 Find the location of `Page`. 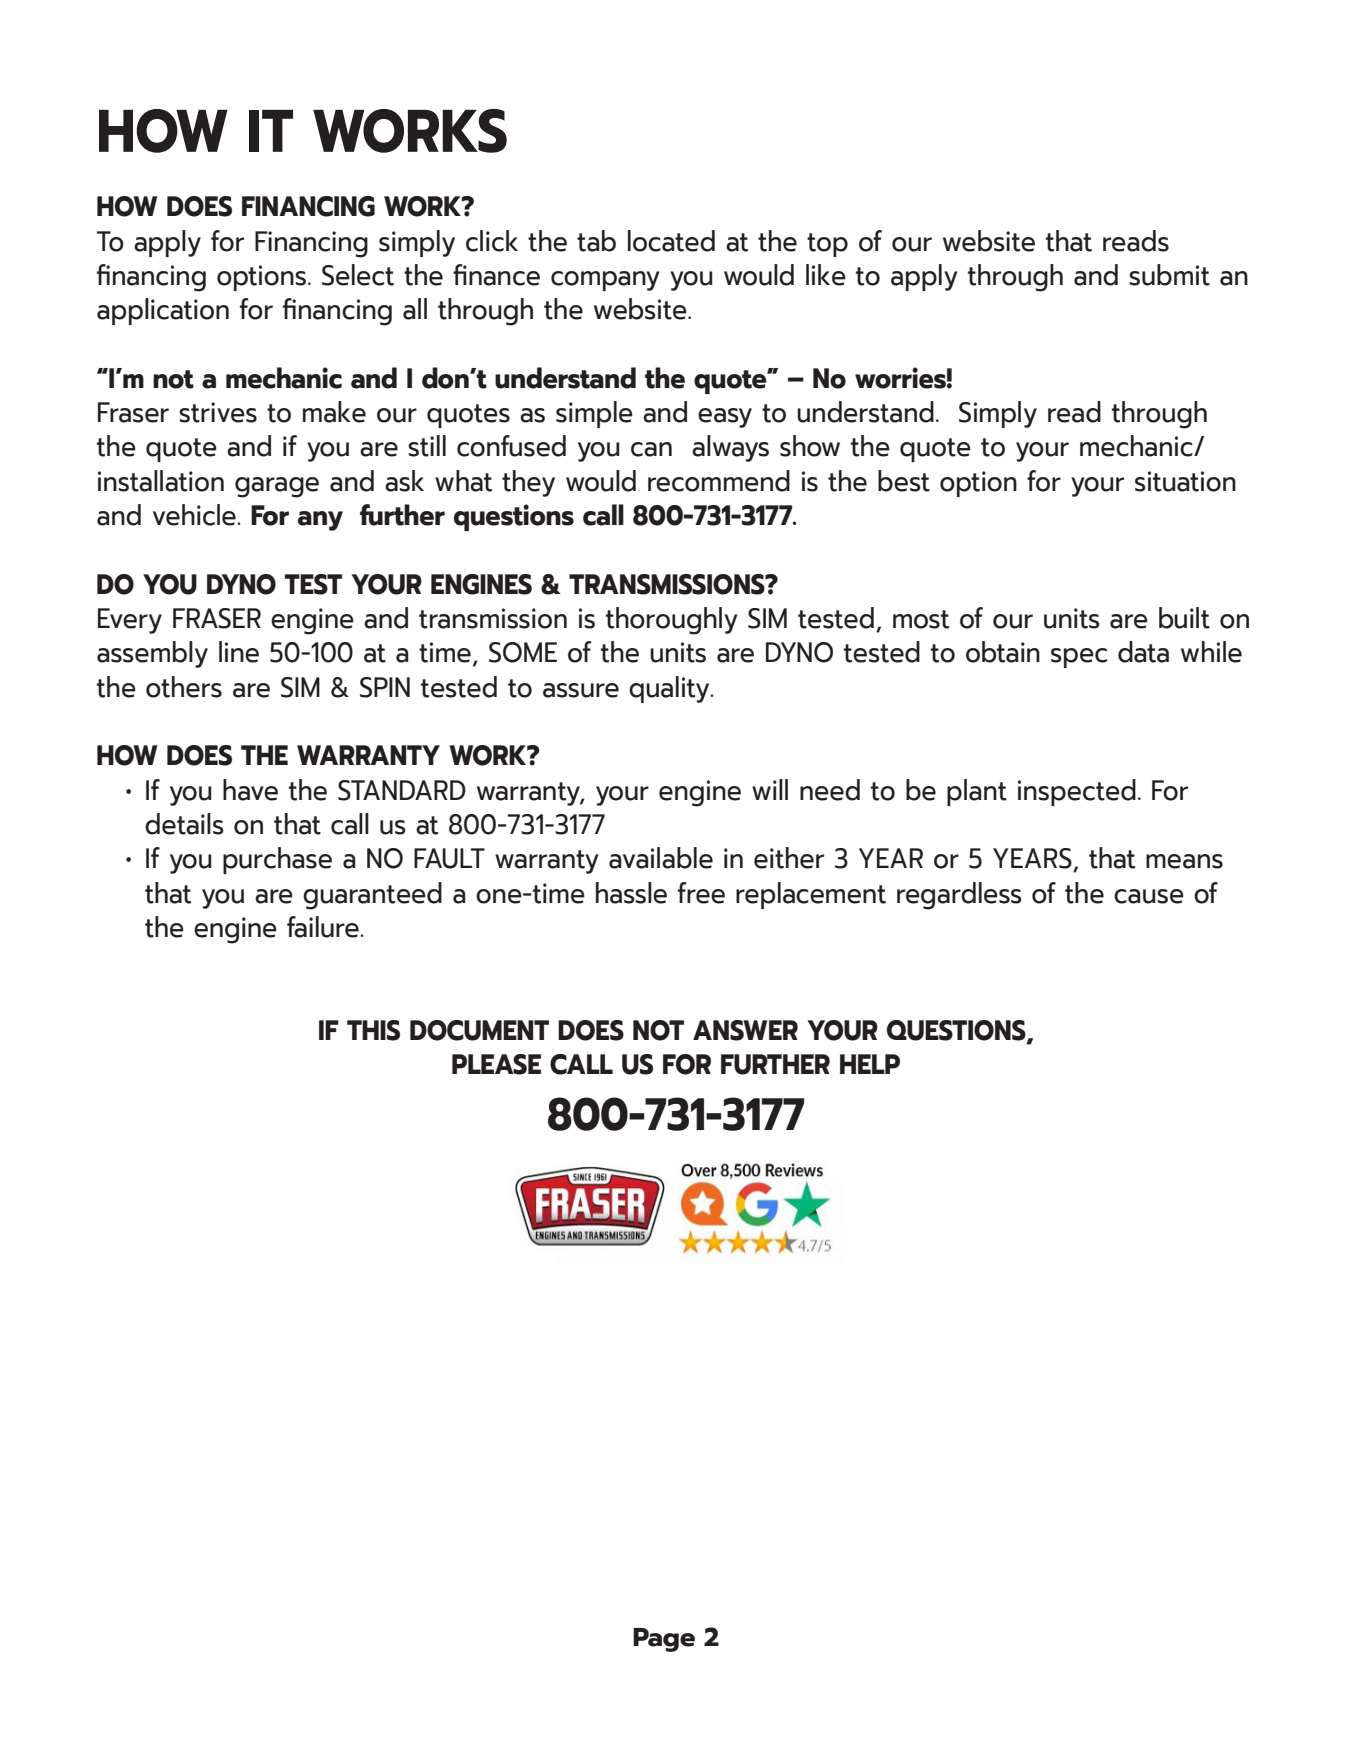

Page is located at coordinates (664, 1640).
